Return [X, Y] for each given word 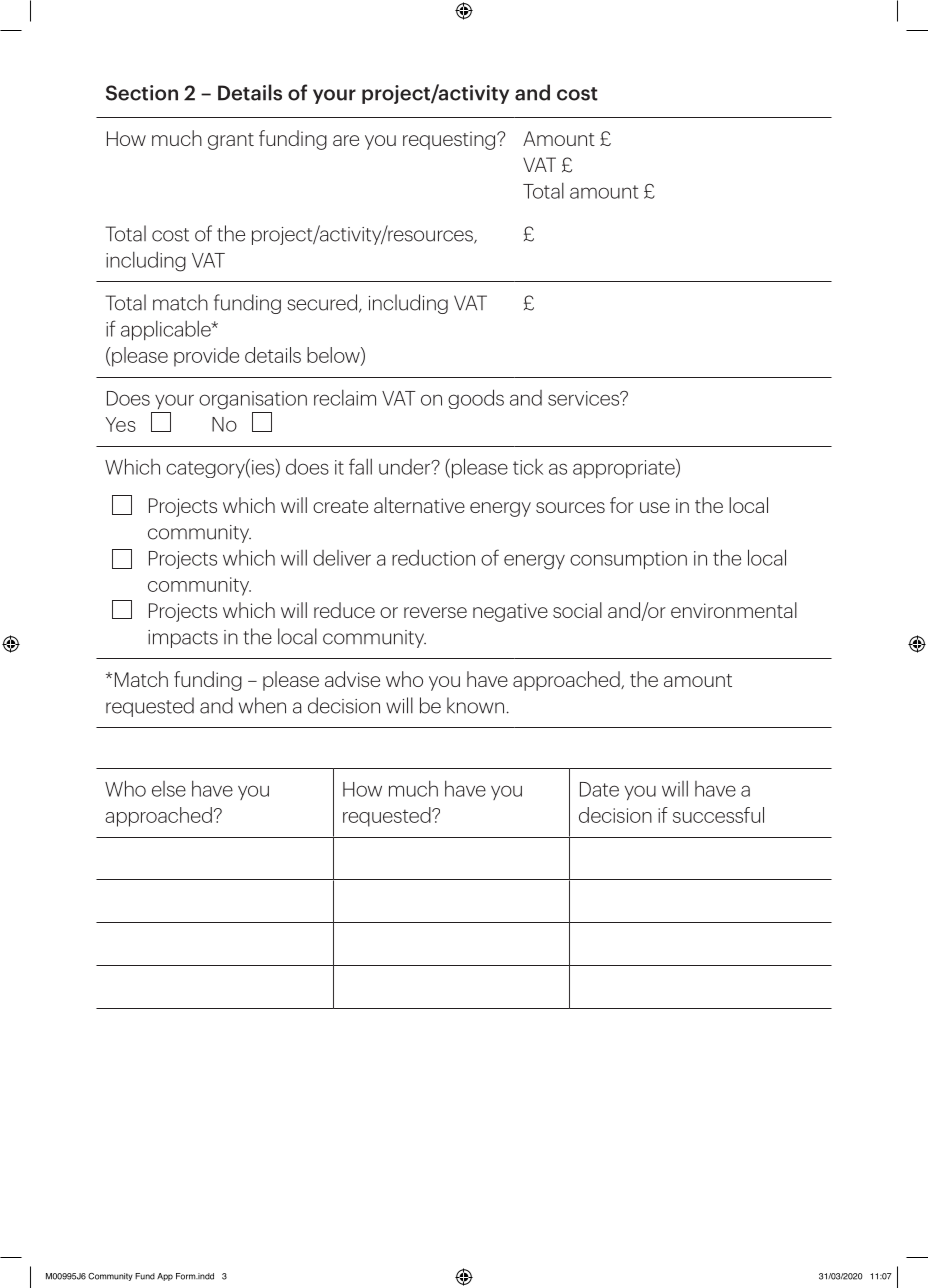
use [655, 507]
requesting [450, 140]
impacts [183, 639]
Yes [120, 424]
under [405, 467]
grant [231, 141]
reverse [435, 612]
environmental [734, 610]
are [346, 140]
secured [323, 303]
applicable [167, 330]
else [169, 789]
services [585, 398]
